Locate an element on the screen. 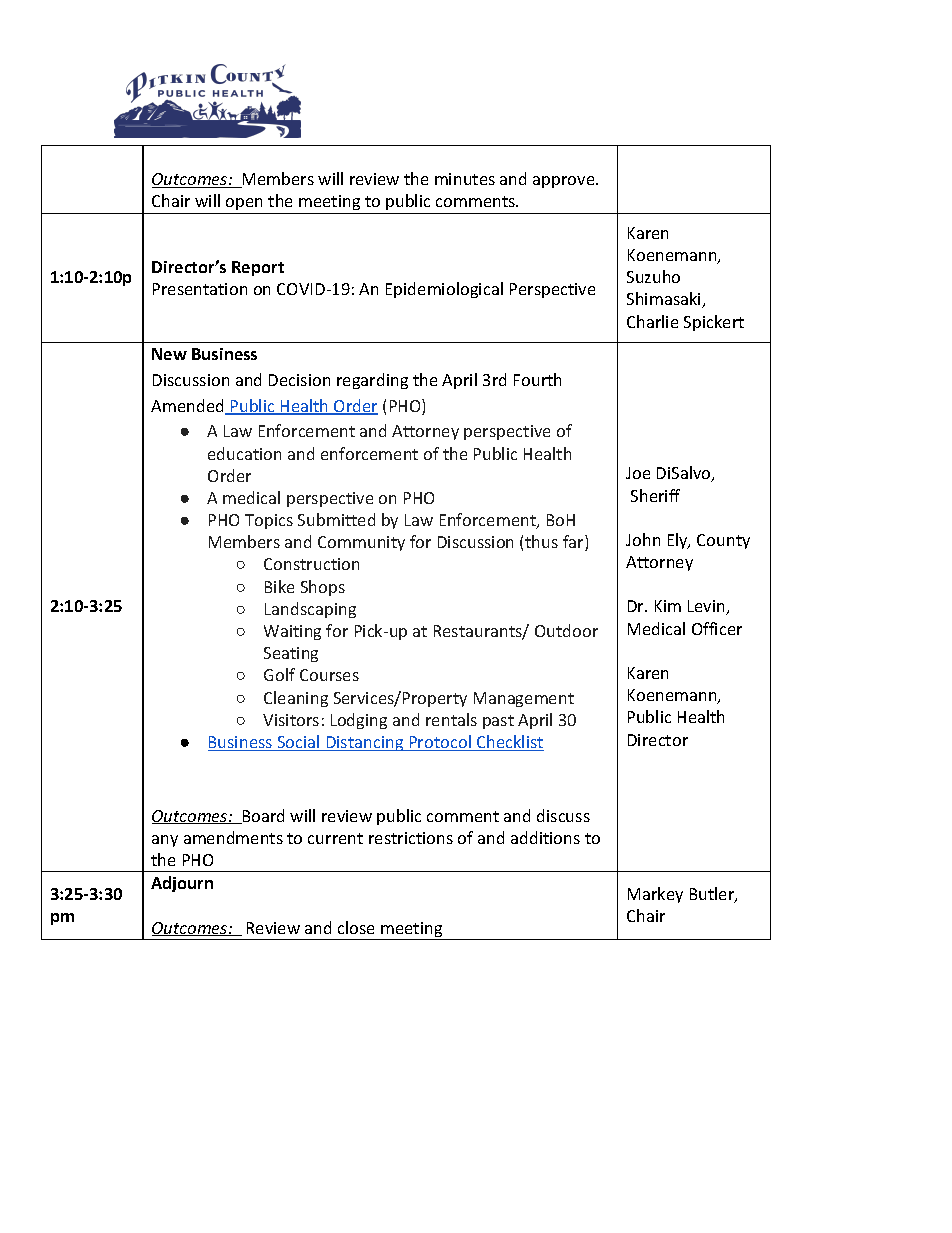  amendments is located at coordinates (233, 837).
